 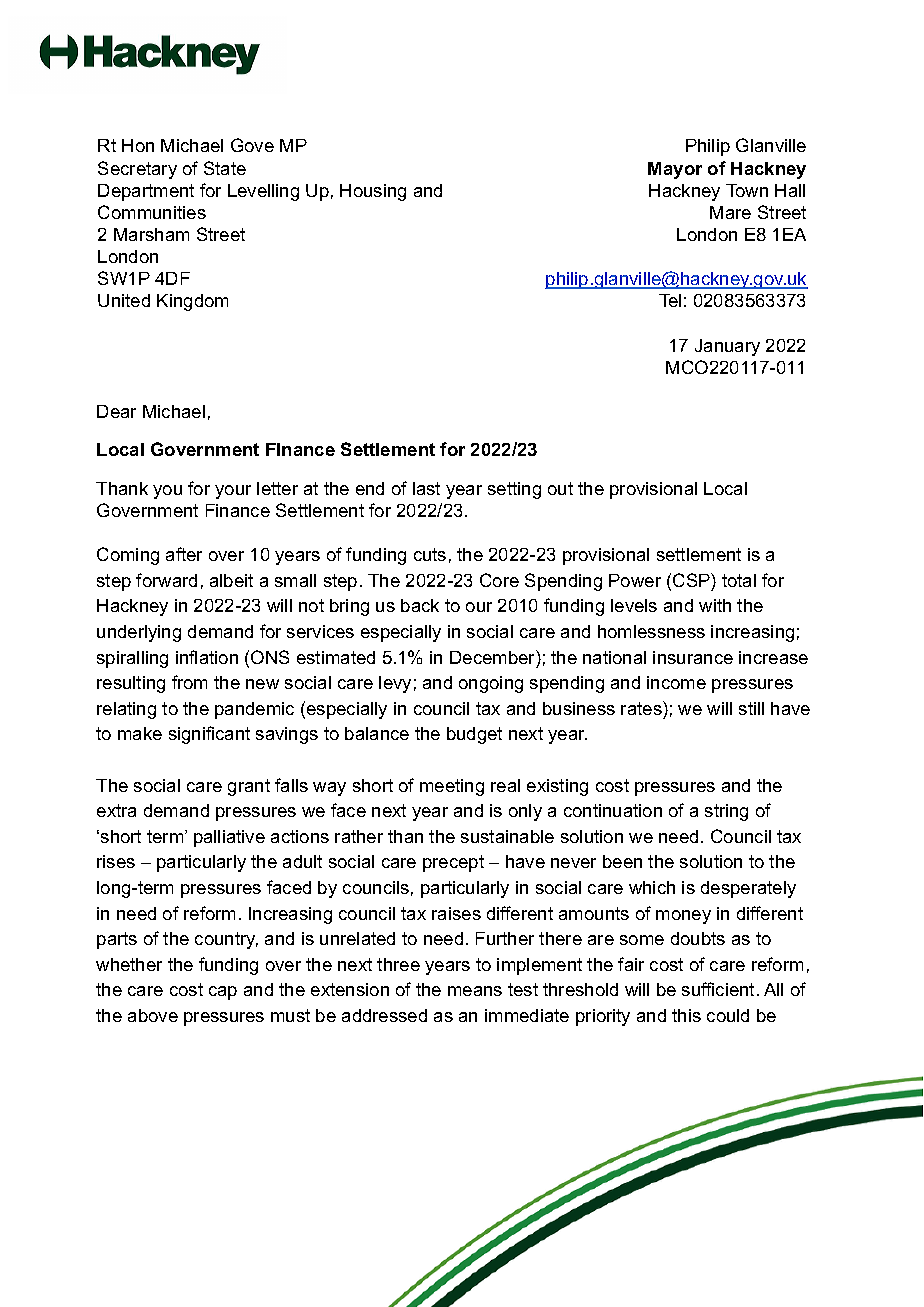 I want to click on budget, so click(x=474, y=735).
